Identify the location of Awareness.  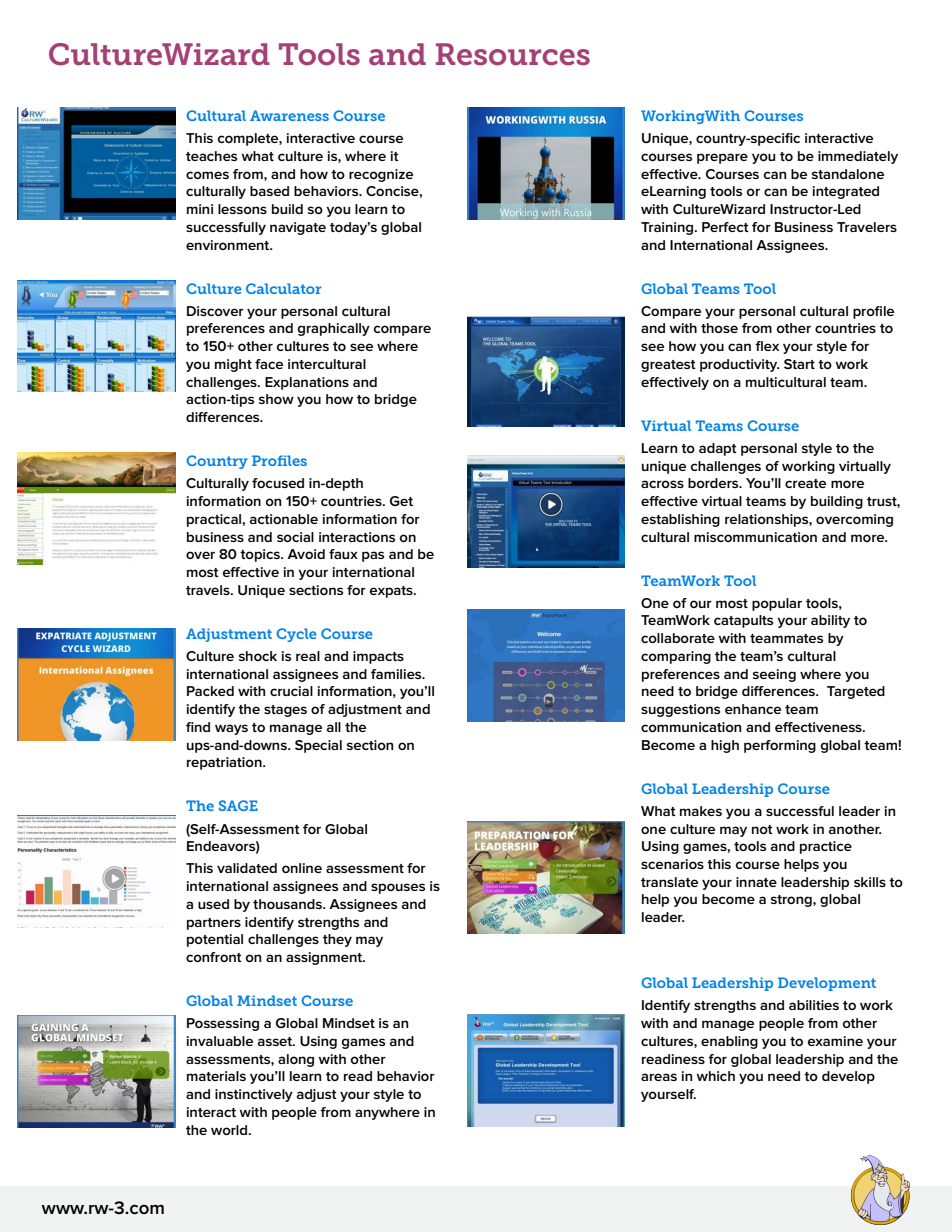
(289, 115).
